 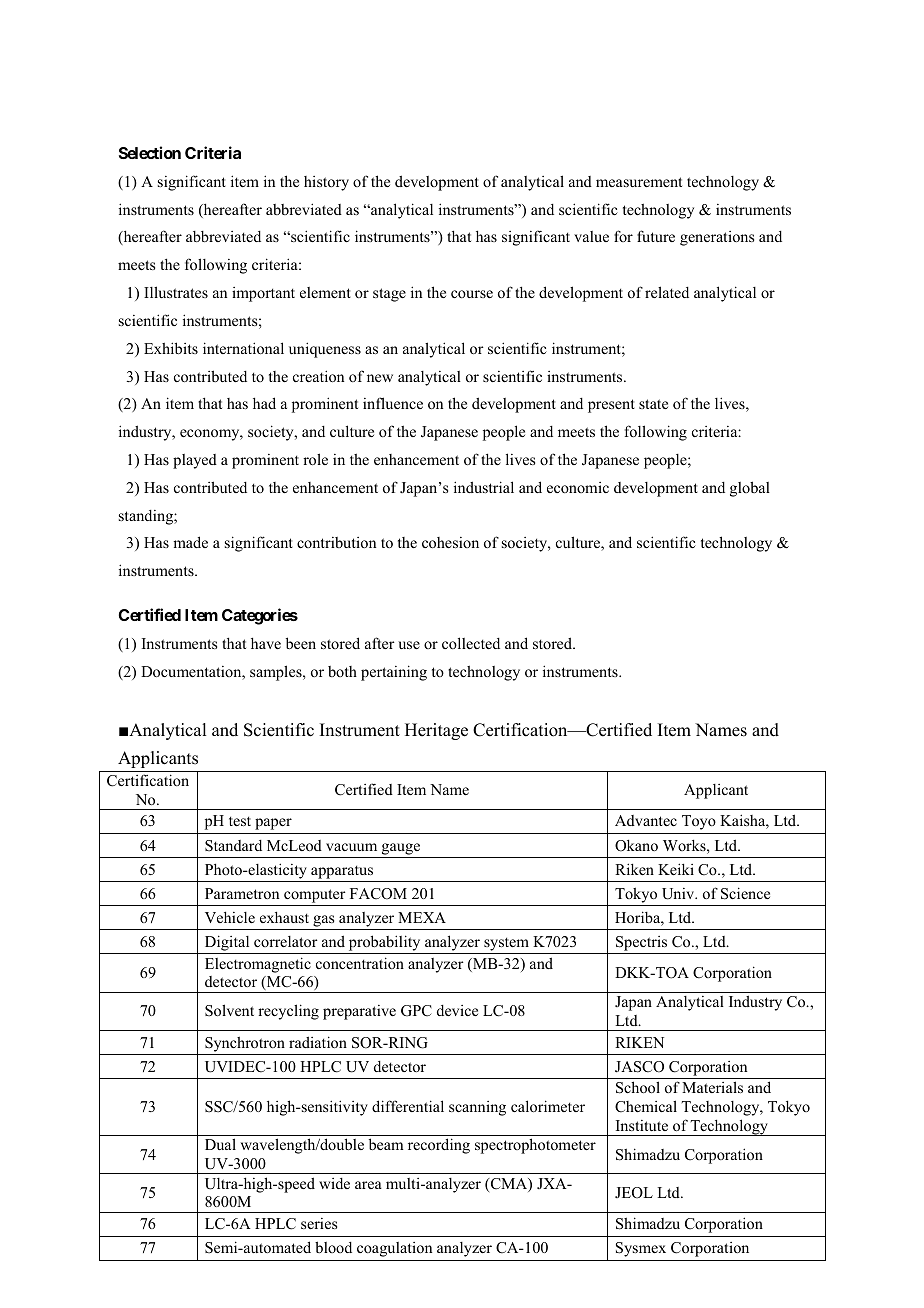 I want to click on Digital, so click(x=227, y=943).
